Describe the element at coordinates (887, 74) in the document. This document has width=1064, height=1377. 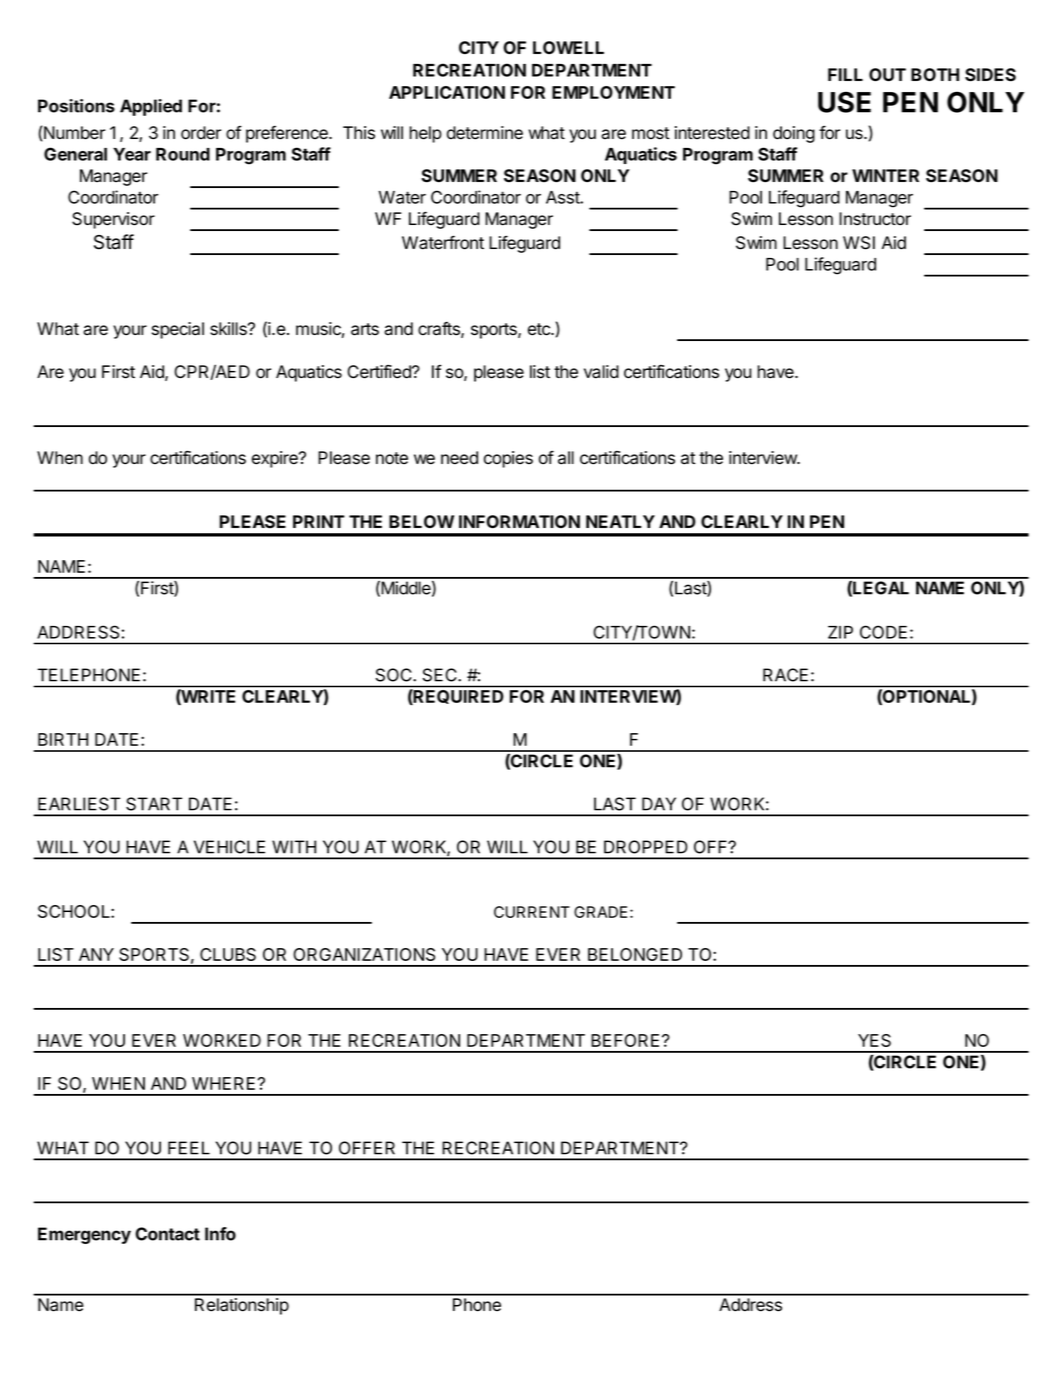
I see `OUT` at that location.
